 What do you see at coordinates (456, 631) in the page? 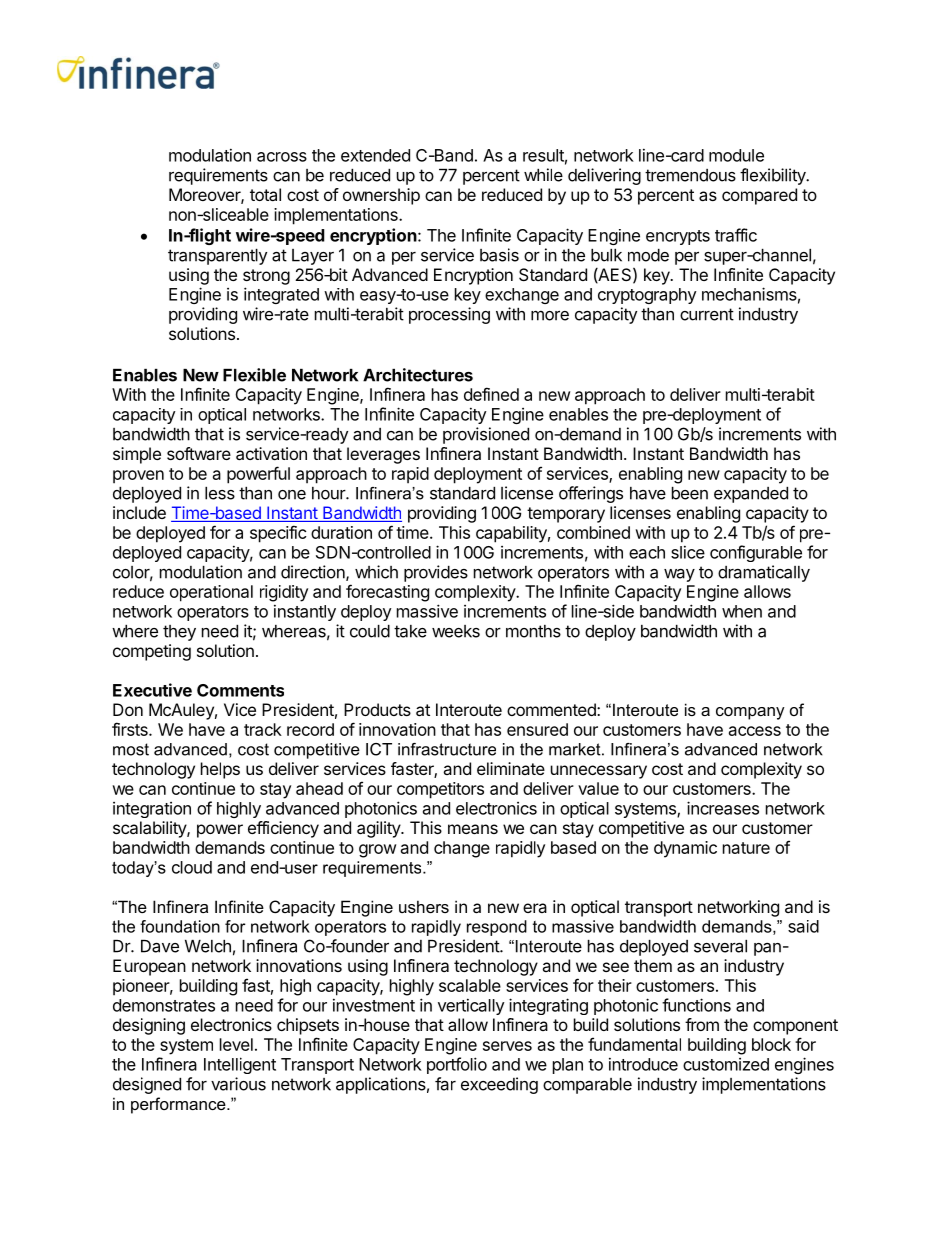
I see `weeks` at bounding box center [456, 631].
